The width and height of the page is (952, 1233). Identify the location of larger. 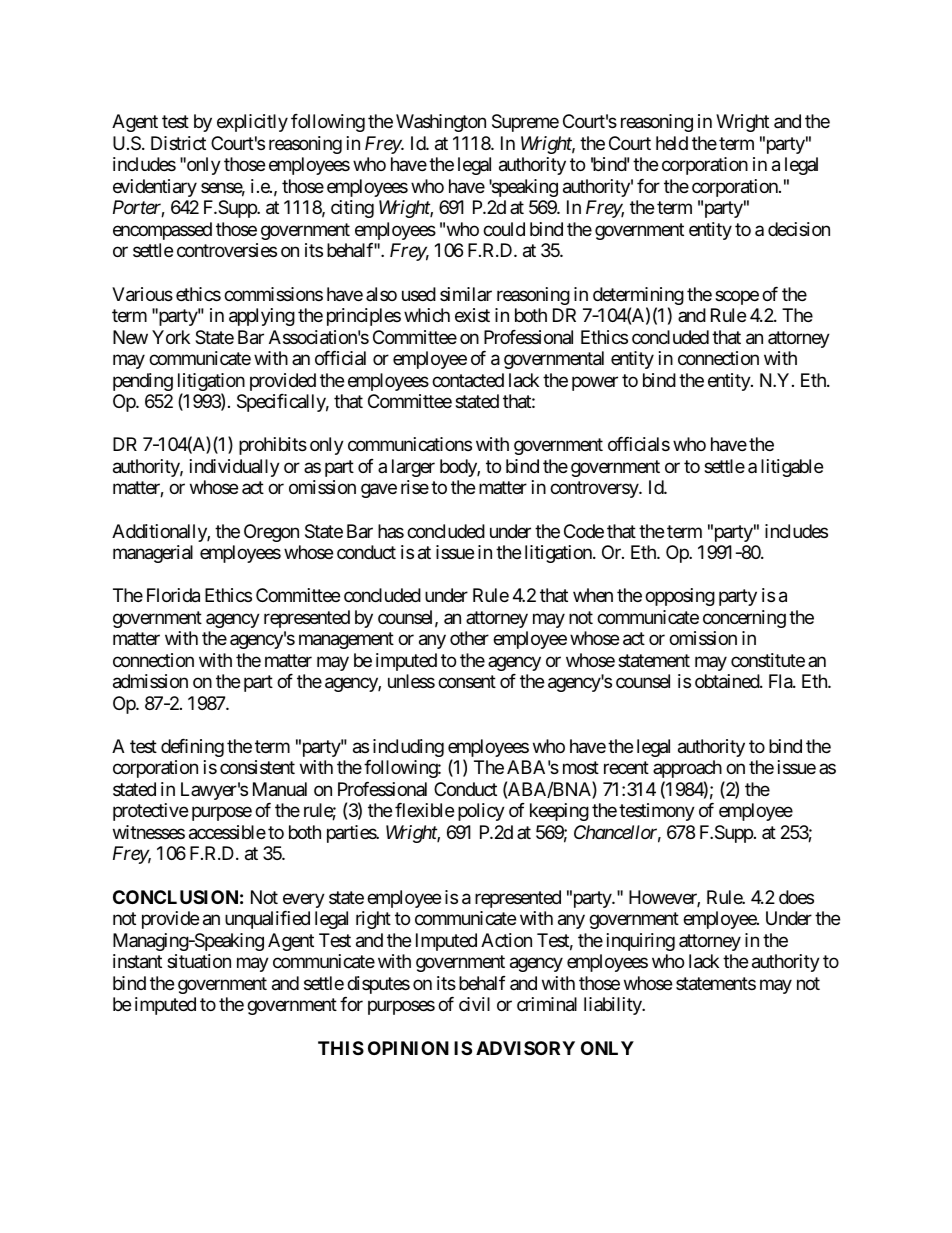
(413, 468).
